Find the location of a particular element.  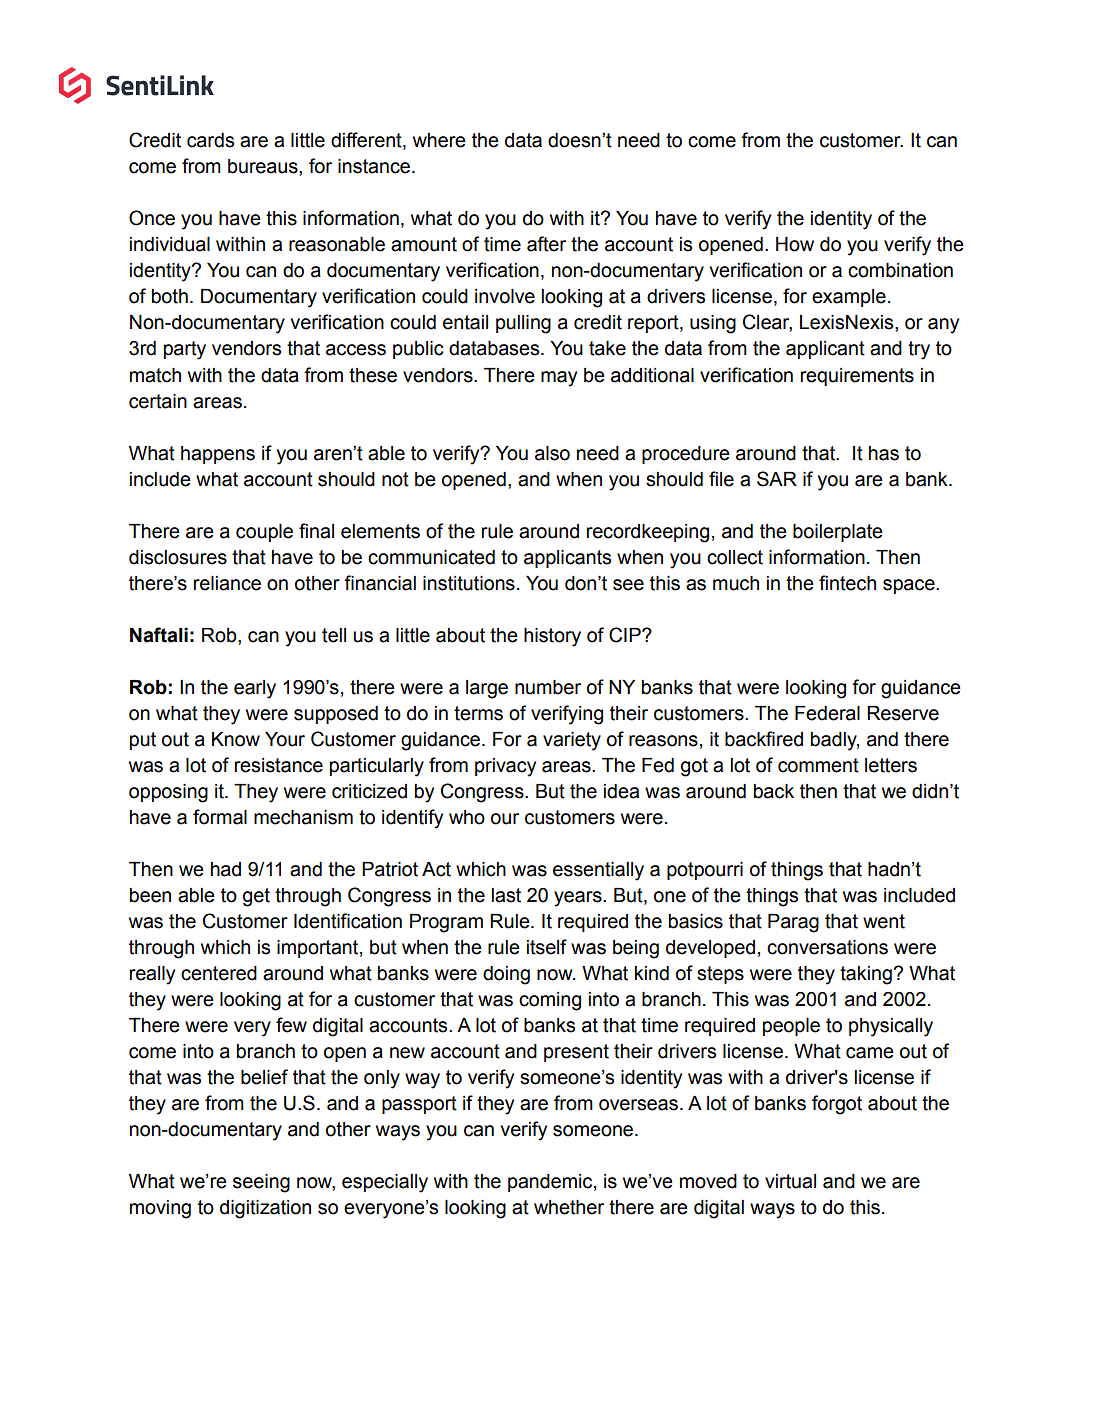

How is located at coordinates (795, 244).
